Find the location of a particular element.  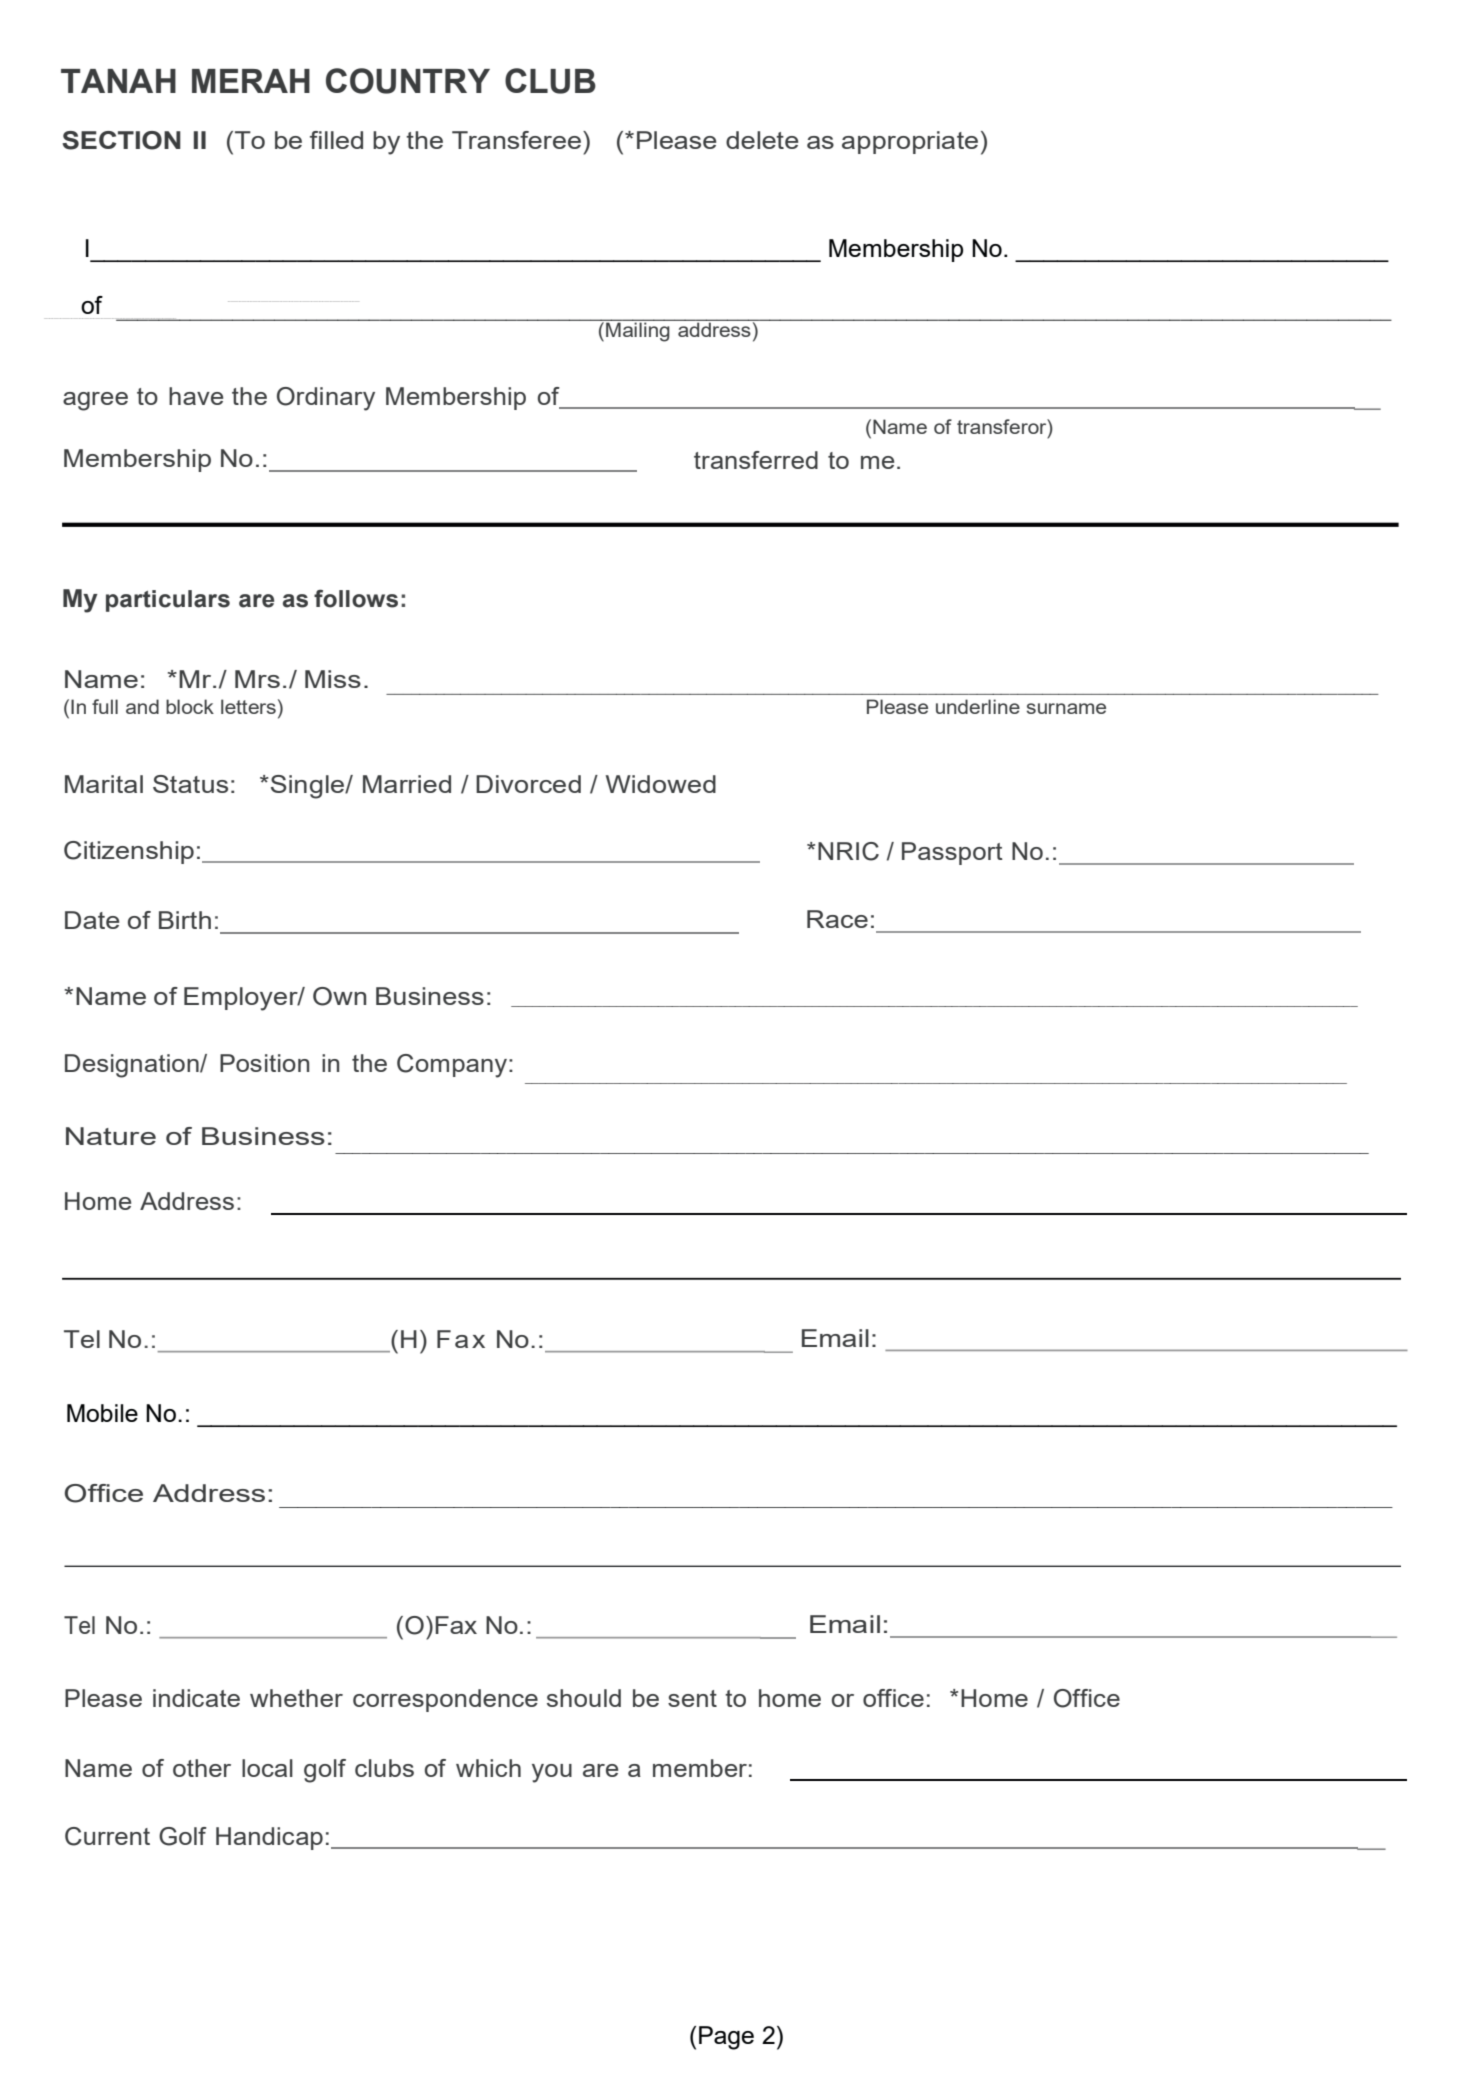

Transferee is located at coordinates (516, 140).
